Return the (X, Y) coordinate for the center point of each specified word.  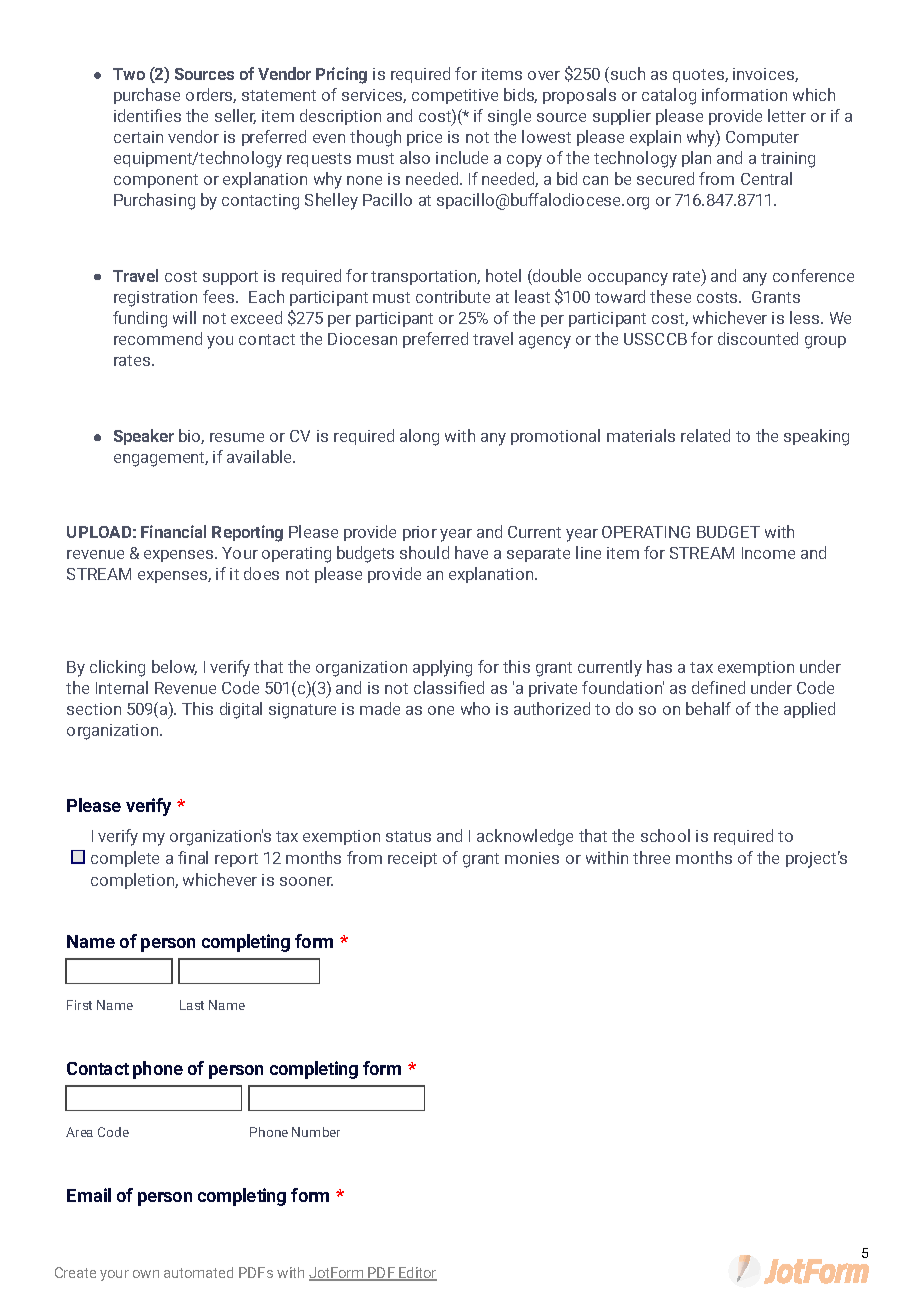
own (146, 1274)
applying (442, 668)
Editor (417, 1274)
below (174, 667)
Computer (762, 138)
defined (718, 687)
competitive (455, 96)
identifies (147, 115)
